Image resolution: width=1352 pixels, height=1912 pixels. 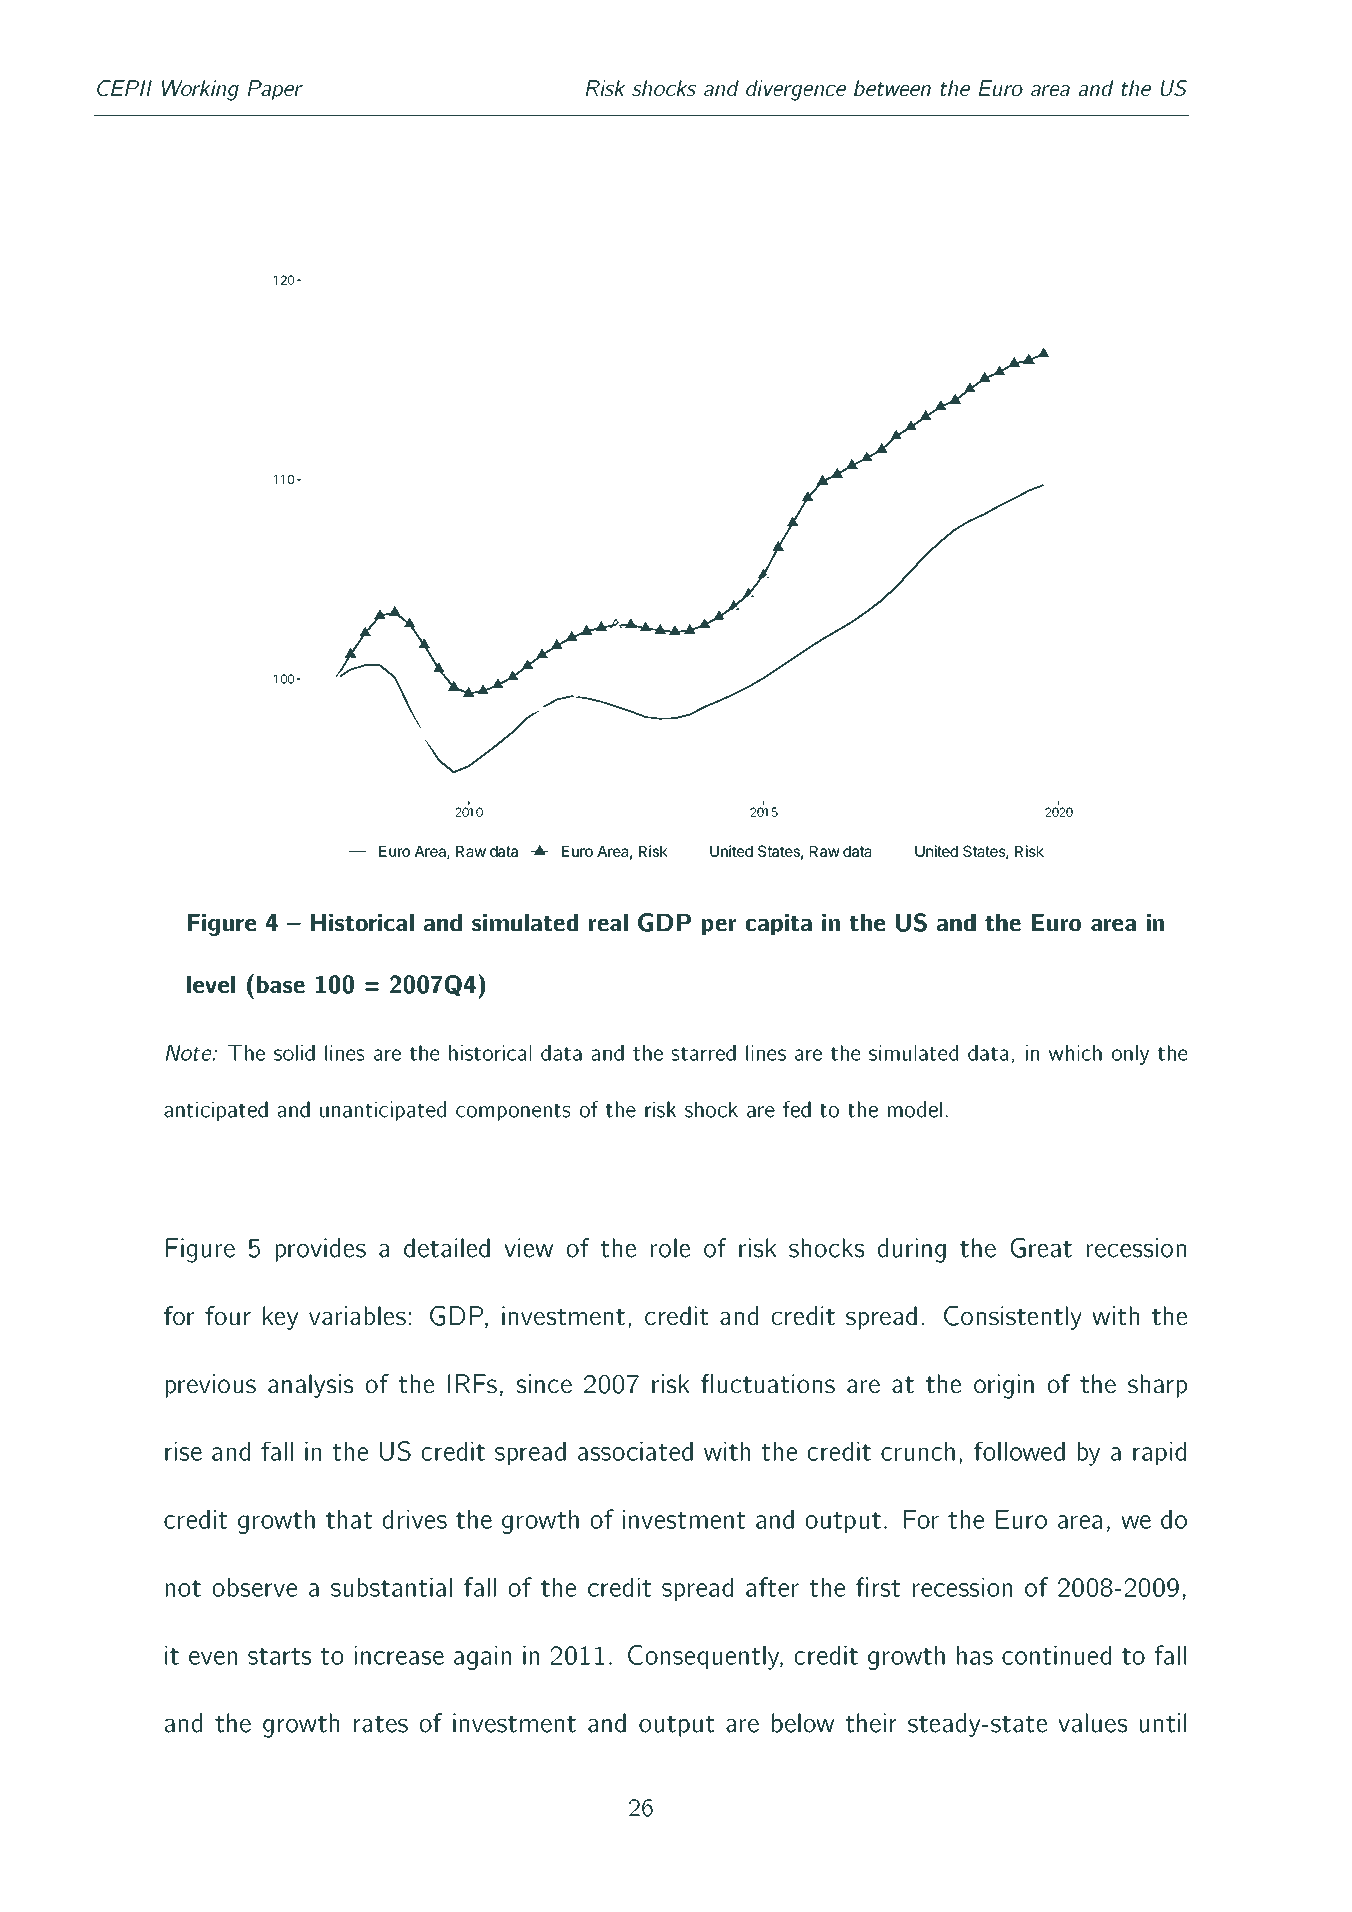 I want to click on divergence, so click(x=796, y=90).
